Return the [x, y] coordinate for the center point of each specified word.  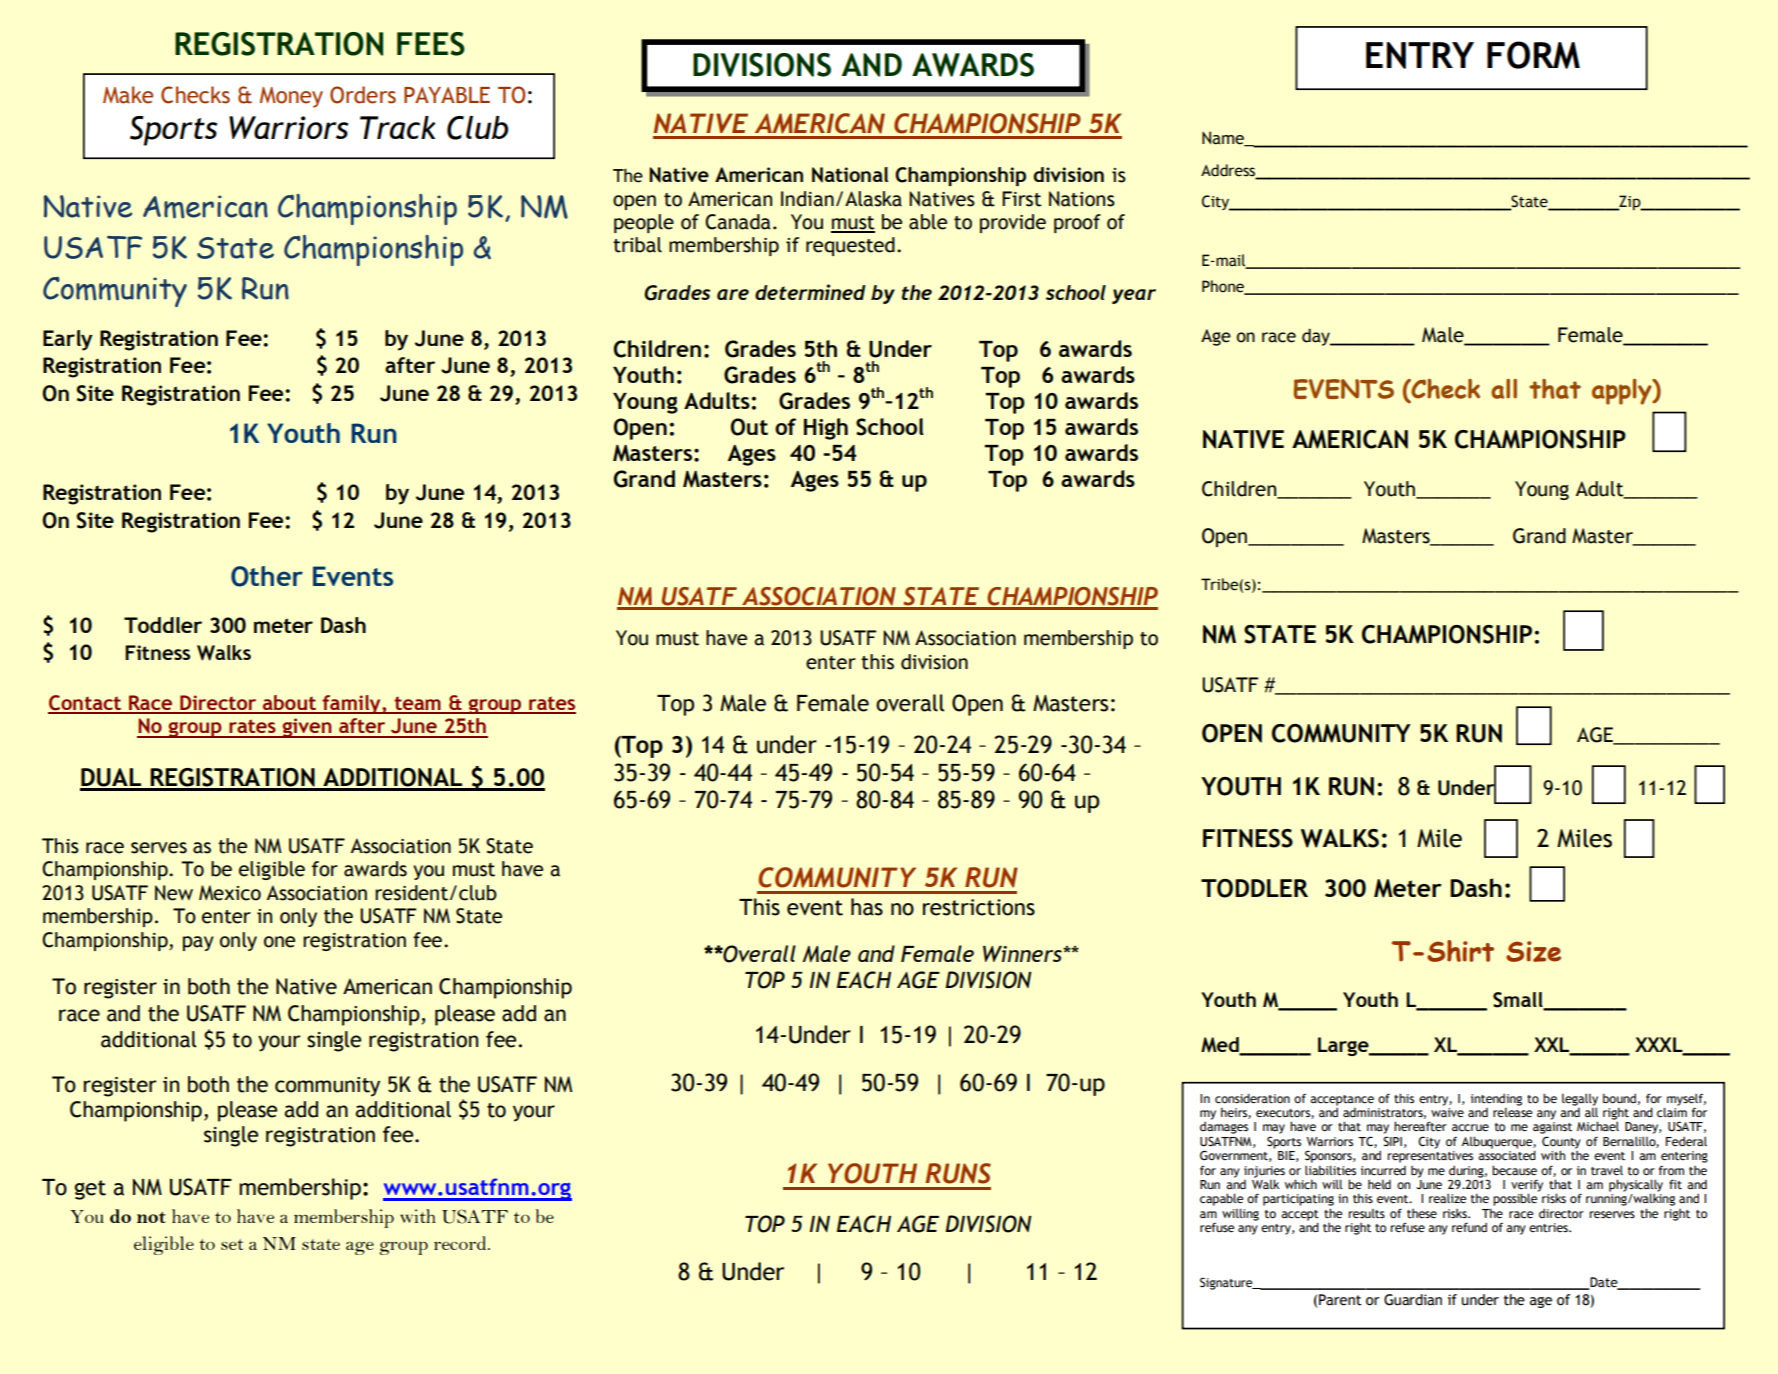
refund [1469, 1227]
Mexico [230, 893]
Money [291, 97]
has [867, 907]
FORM [1533, 55]
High [826, 429]
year [1134, 296]
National [850, 175]
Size [1533, 951]
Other [267, 576]
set [232, 1244]
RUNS [958, 1173]
